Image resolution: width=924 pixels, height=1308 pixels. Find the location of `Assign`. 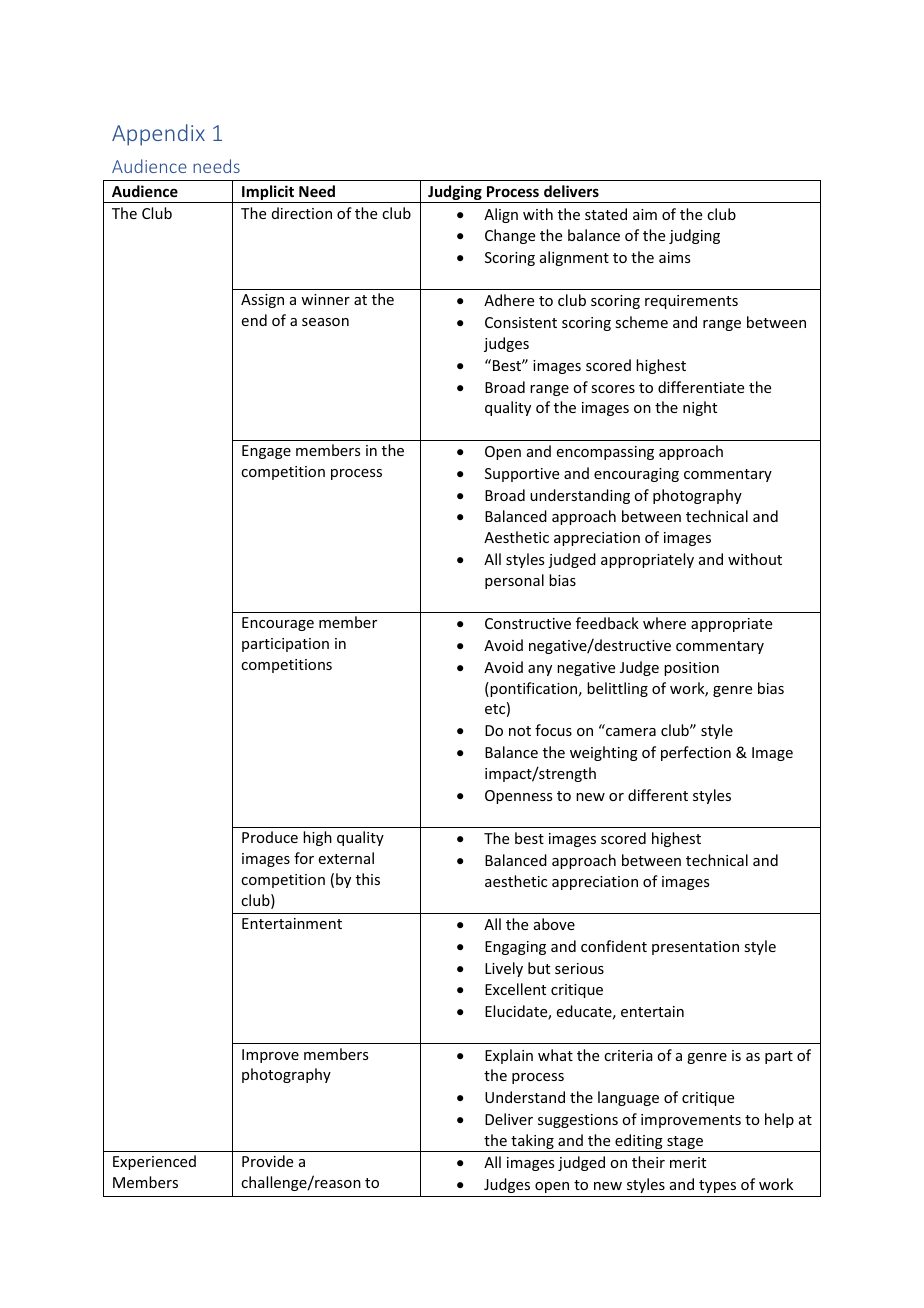

Assign is located at coordinates (262, 301).
